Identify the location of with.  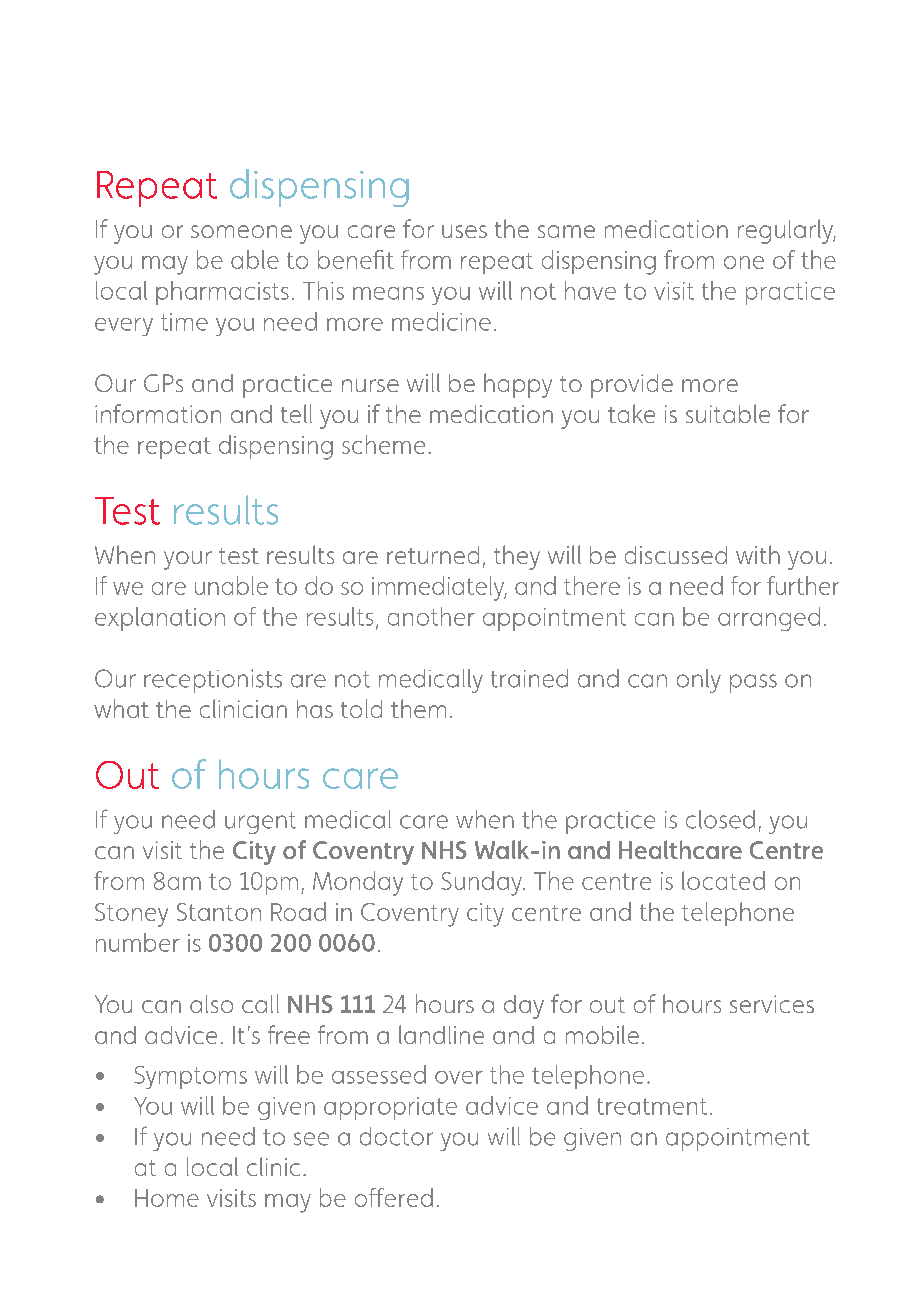
(758, 554).
